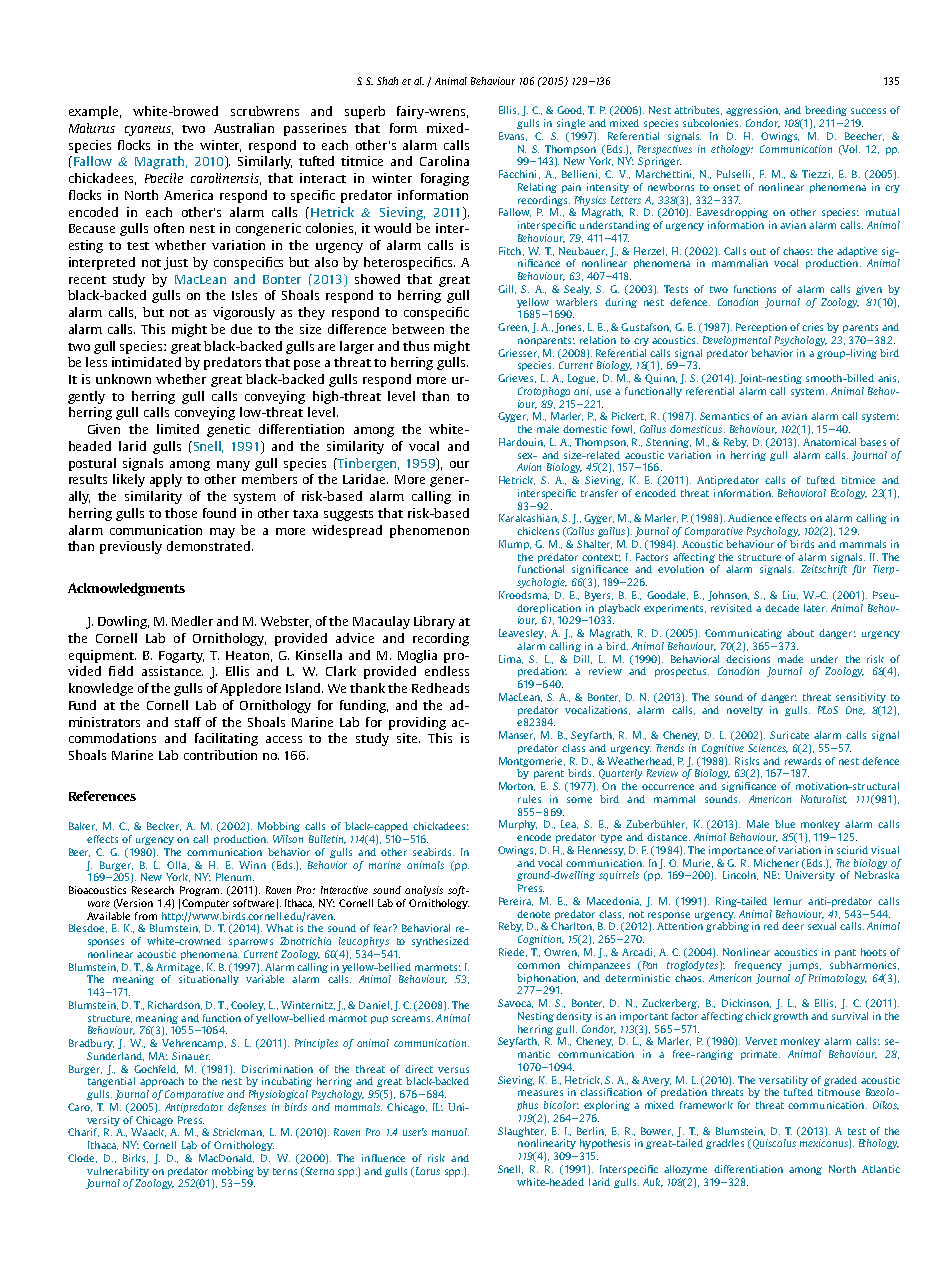 The height and width of the page is (1270, 952). What do you see at coordinates (244, 128) in the page?
I see `Australian` at bounding box center [244, 128].
